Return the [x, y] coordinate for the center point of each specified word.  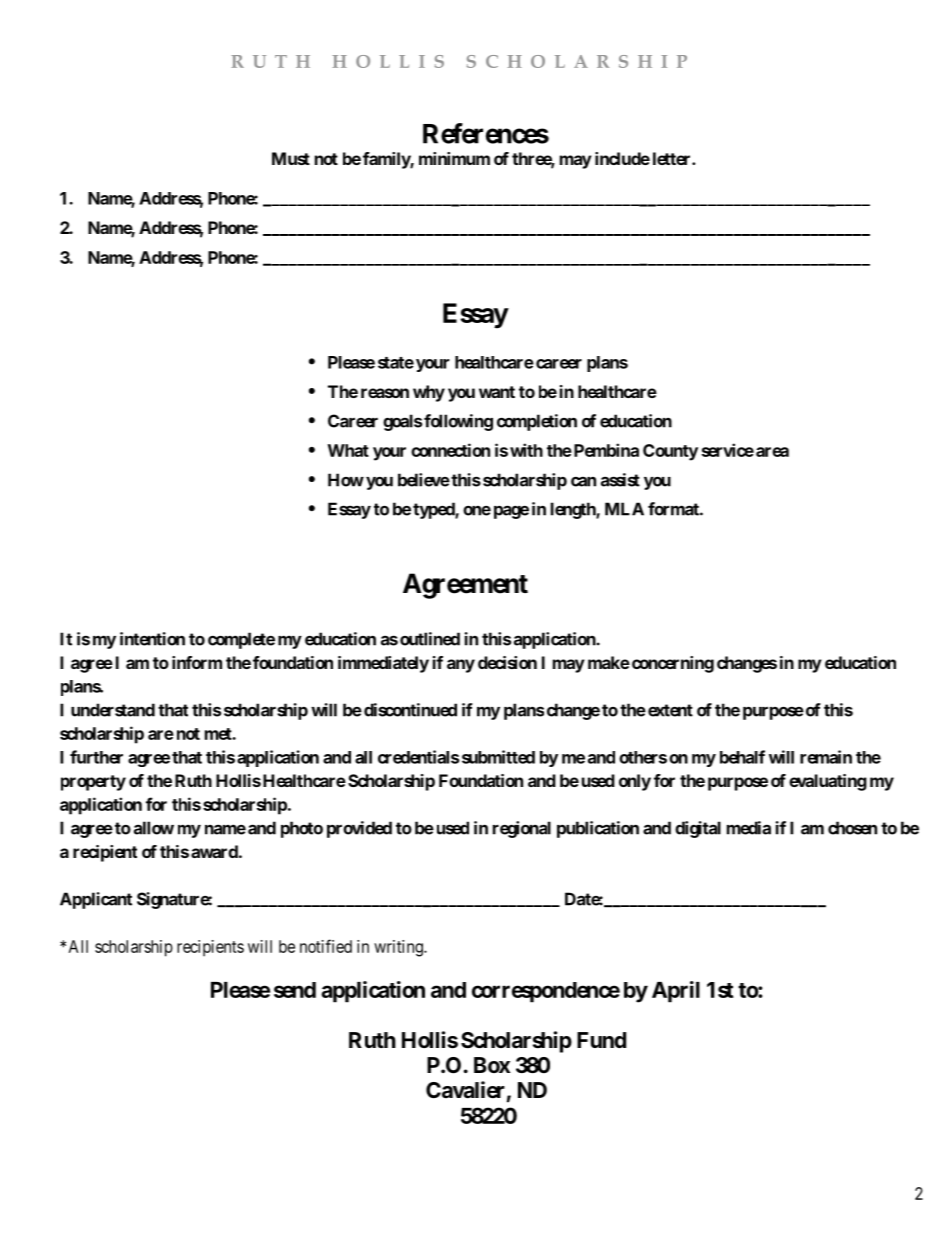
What [348, 450]
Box [492, 1065]
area [772, 452]
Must [291, 158]
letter [673, 158]
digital [698, 829]
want [497, 392]
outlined [430, 639]
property [93, 783]
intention [152, 639]
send [295, 990]
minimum [454, 158]
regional [522, 829]
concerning [671, 664]
